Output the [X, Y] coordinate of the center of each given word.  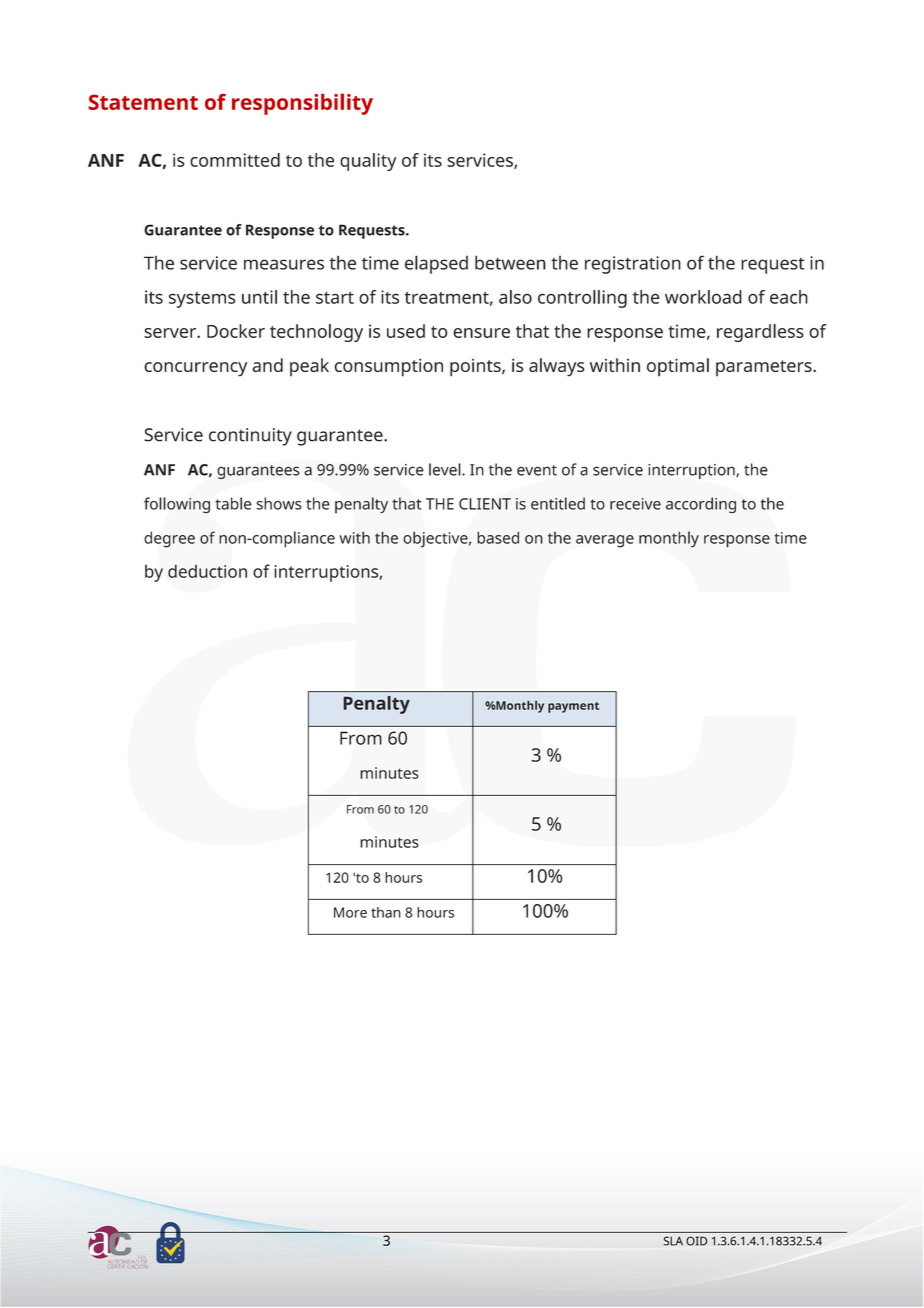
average [605, 541]
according [701, 505]
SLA [673, 1241]
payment [573, 707]
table [233, 503]
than [386, 912]
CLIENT [485, 504]
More [350, 912]
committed [235, 160]
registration [633, 265]
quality [368, 162]
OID [696, 1241]
